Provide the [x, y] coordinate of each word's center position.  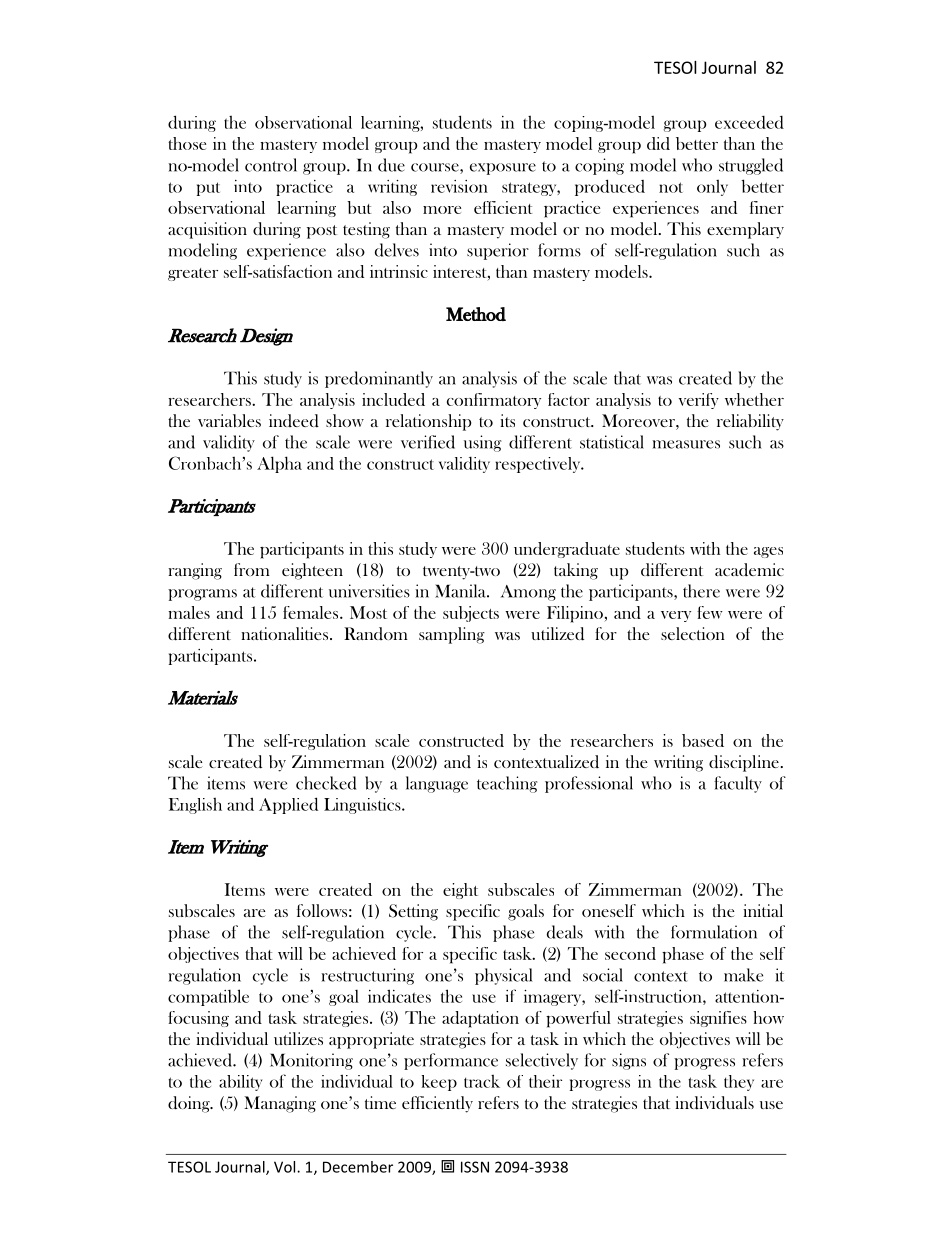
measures [686, 444]
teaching [507, 784]
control [271, 165]
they [739, 1083]
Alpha [279, 464]
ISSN [475, 1167]
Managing [280, 1104]
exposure [503, 169]
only [712, 188]
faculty [738, 784]
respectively [539, 465]
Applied [288, 805]
